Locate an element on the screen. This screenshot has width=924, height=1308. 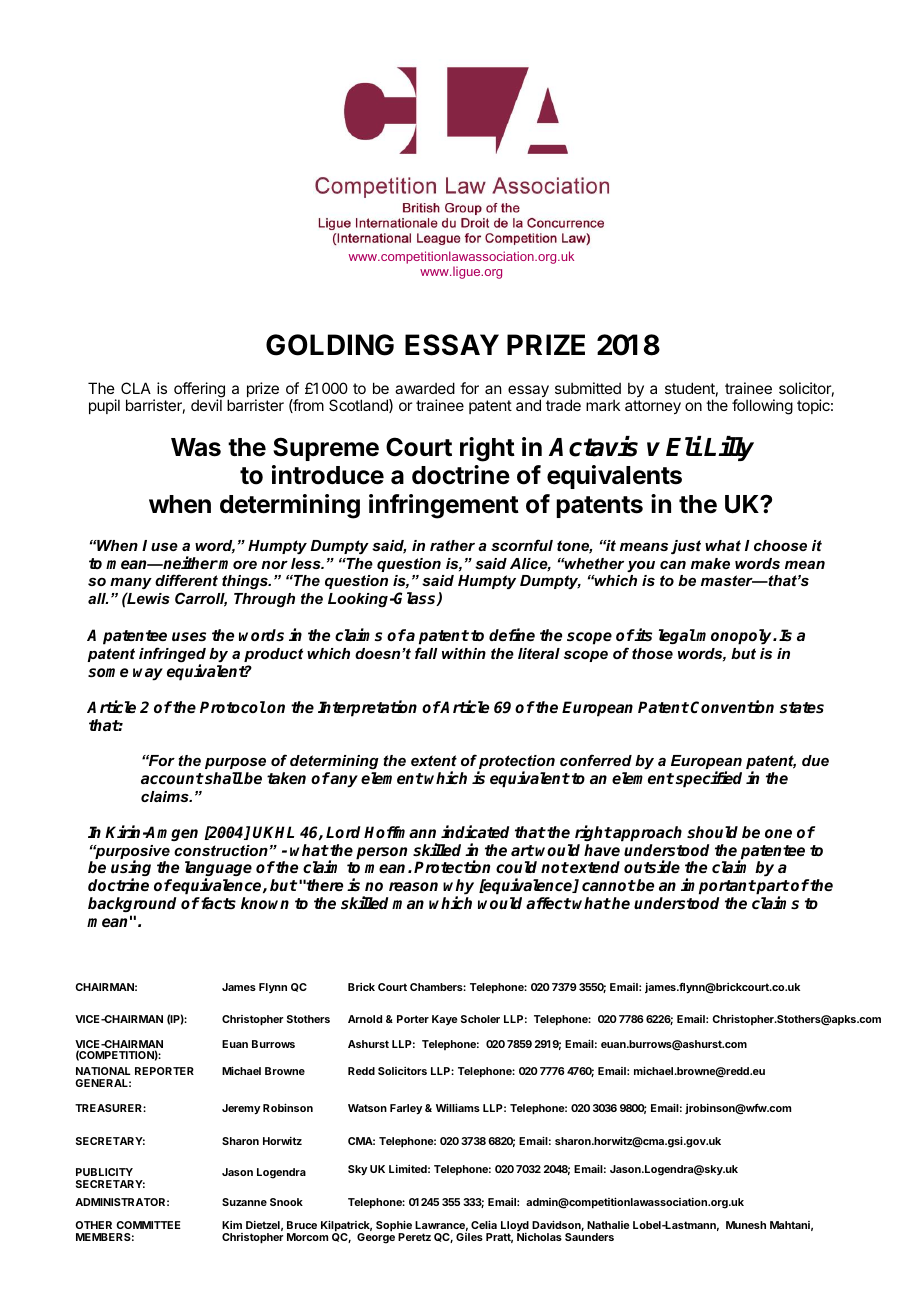
Celia is located at coordinates (484, 1224).
